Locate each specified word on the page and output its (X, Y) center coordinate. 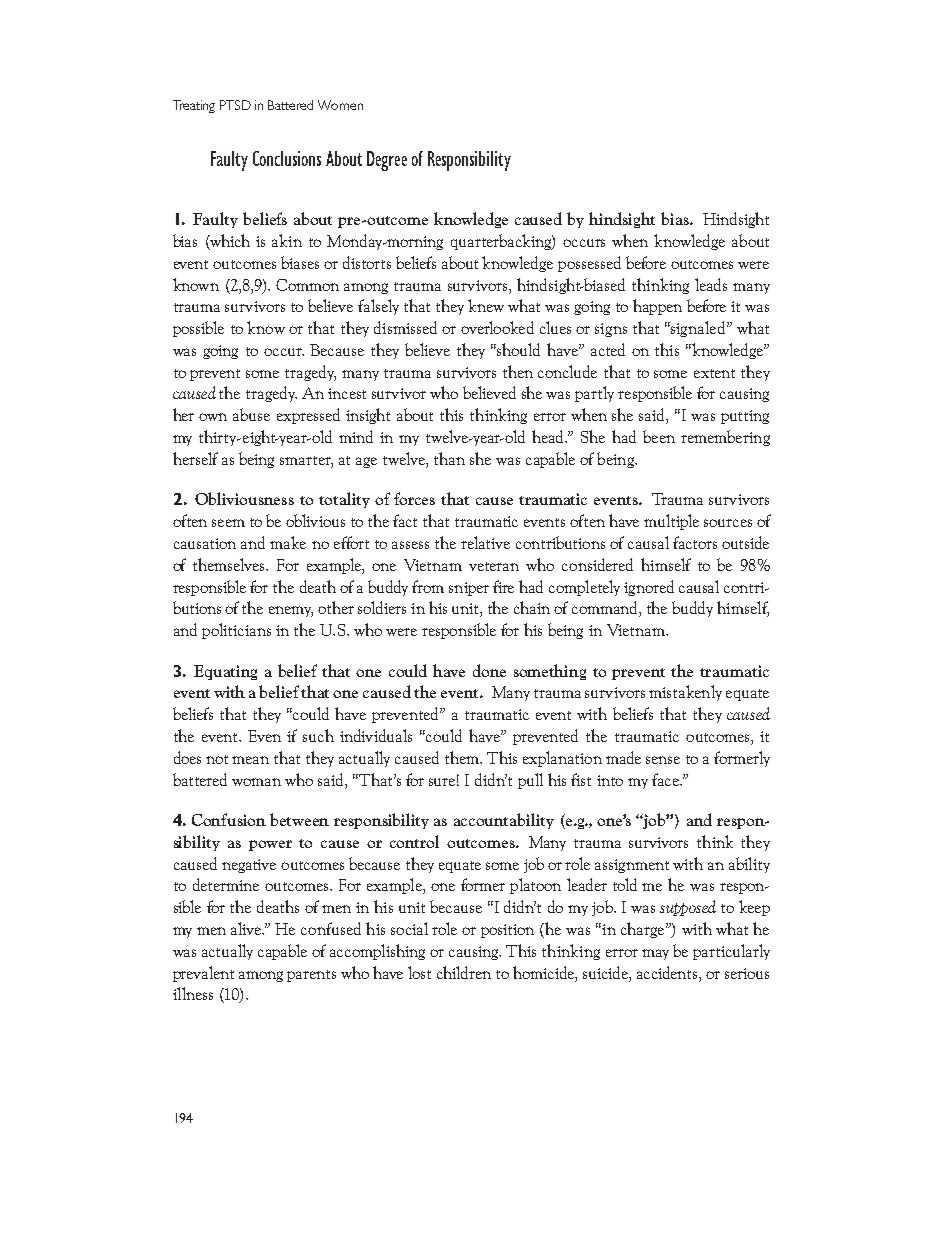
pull (530, 781)
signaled (698, 329)
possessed (589, 264)
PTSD (235, 105)
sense (663, 760)
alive (247, 928)
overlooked (497, 327)
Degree (387, 161)
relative (485, 542)
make (288, 542)
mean (250, 760)
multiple (671, 522)
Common (307, 285)
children (464, 972)
